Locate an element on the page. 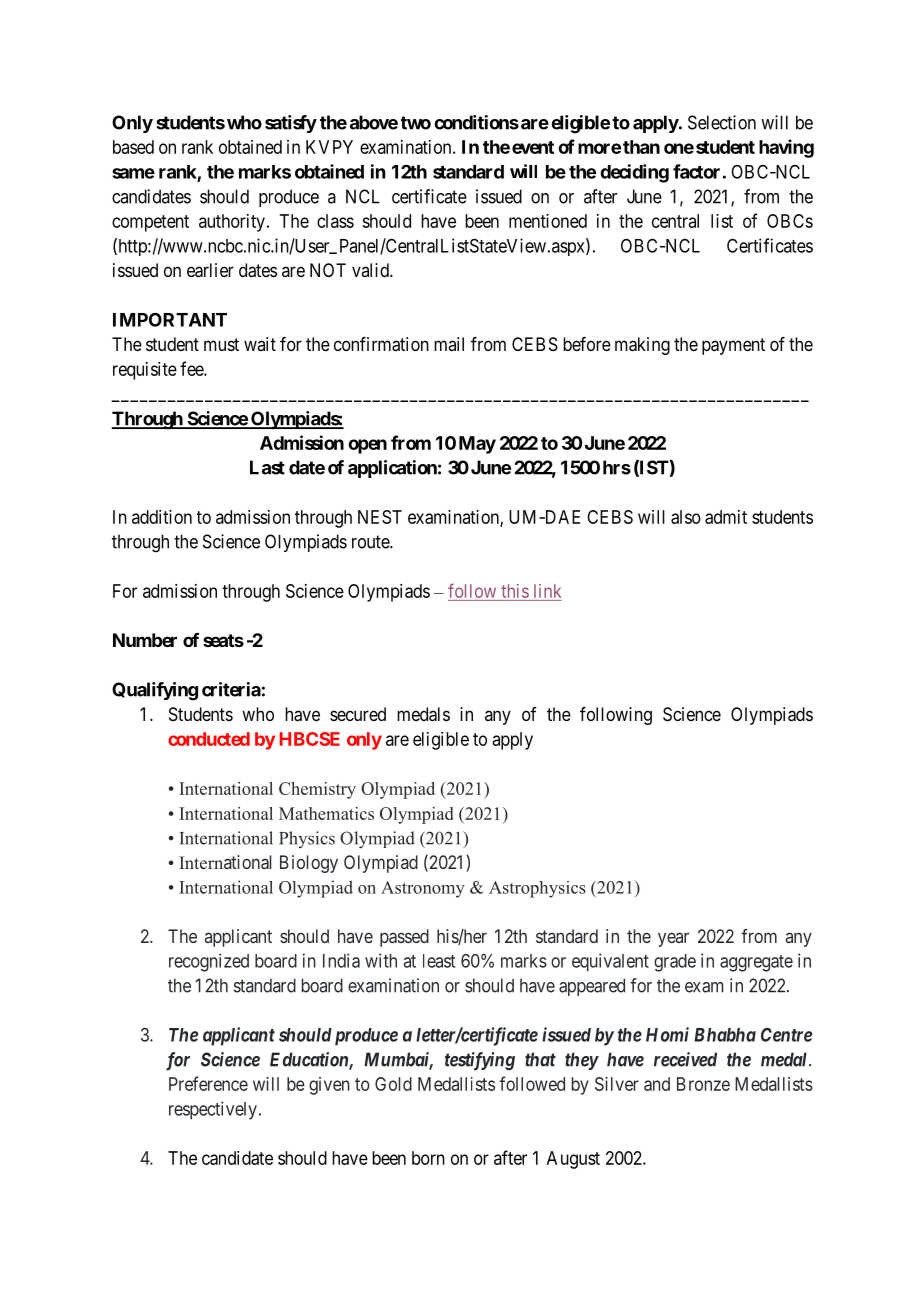  payment is located at coordinates (733, 346).
